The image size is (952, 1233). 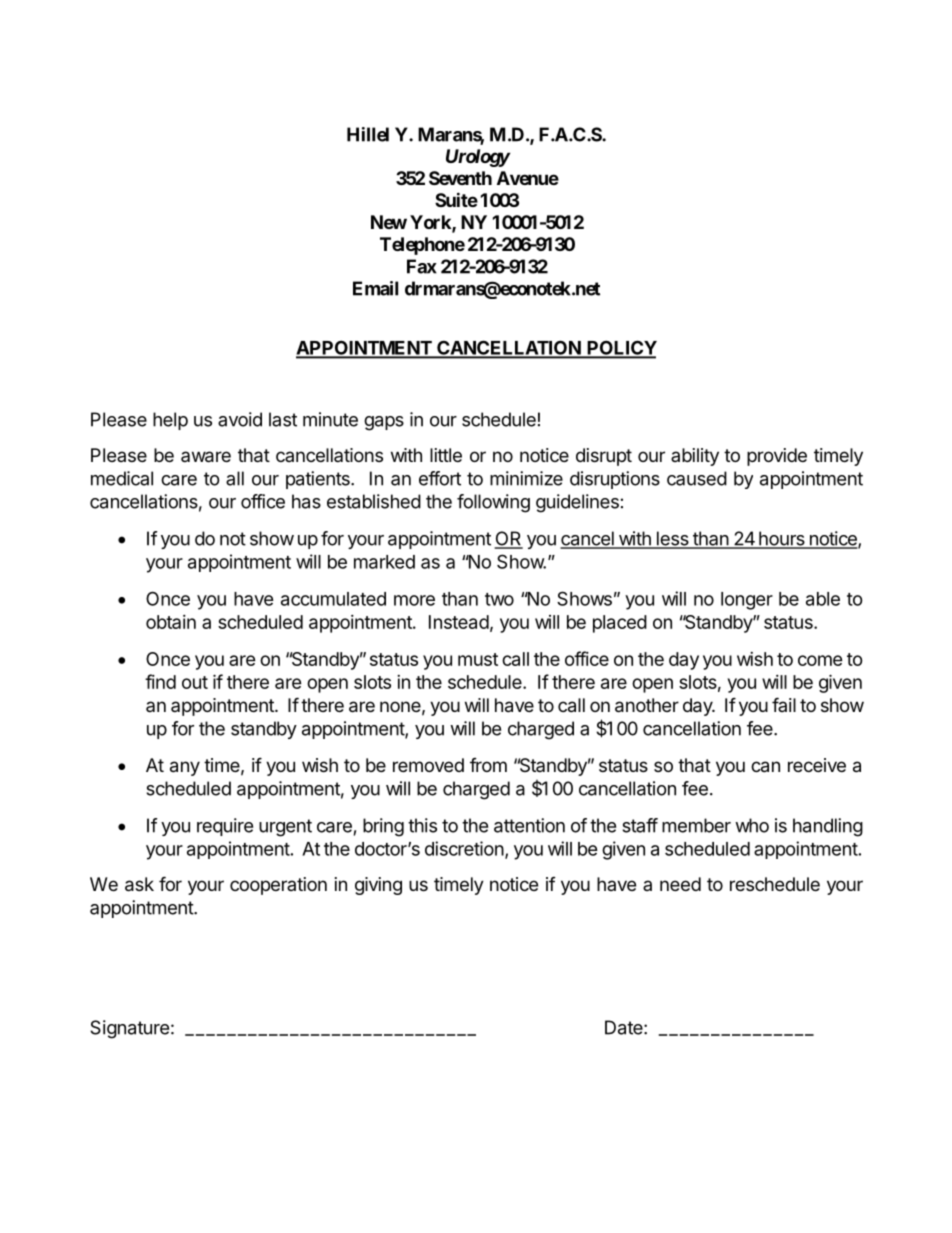 What do you see at coordinates (499, 599) in the screenshot?
I see `two` at bounding box center [499, 599].
